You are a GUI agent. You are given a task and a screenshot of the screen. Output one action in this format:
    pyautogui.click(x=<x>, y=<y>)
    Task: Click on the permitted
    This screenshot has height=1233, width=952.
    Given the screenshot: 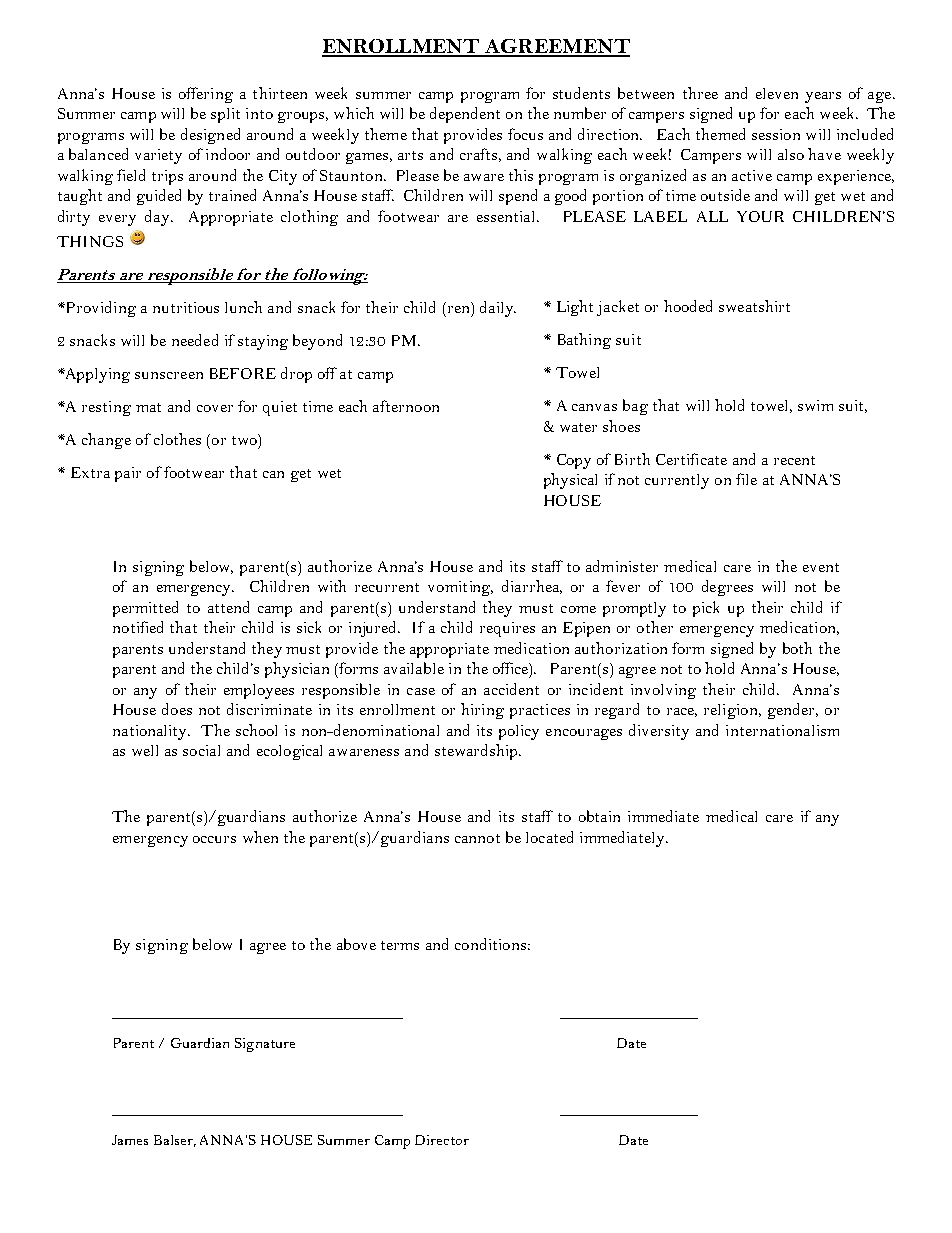 What is the action you would take?
    pyautogui.click(x=145, y=609)
